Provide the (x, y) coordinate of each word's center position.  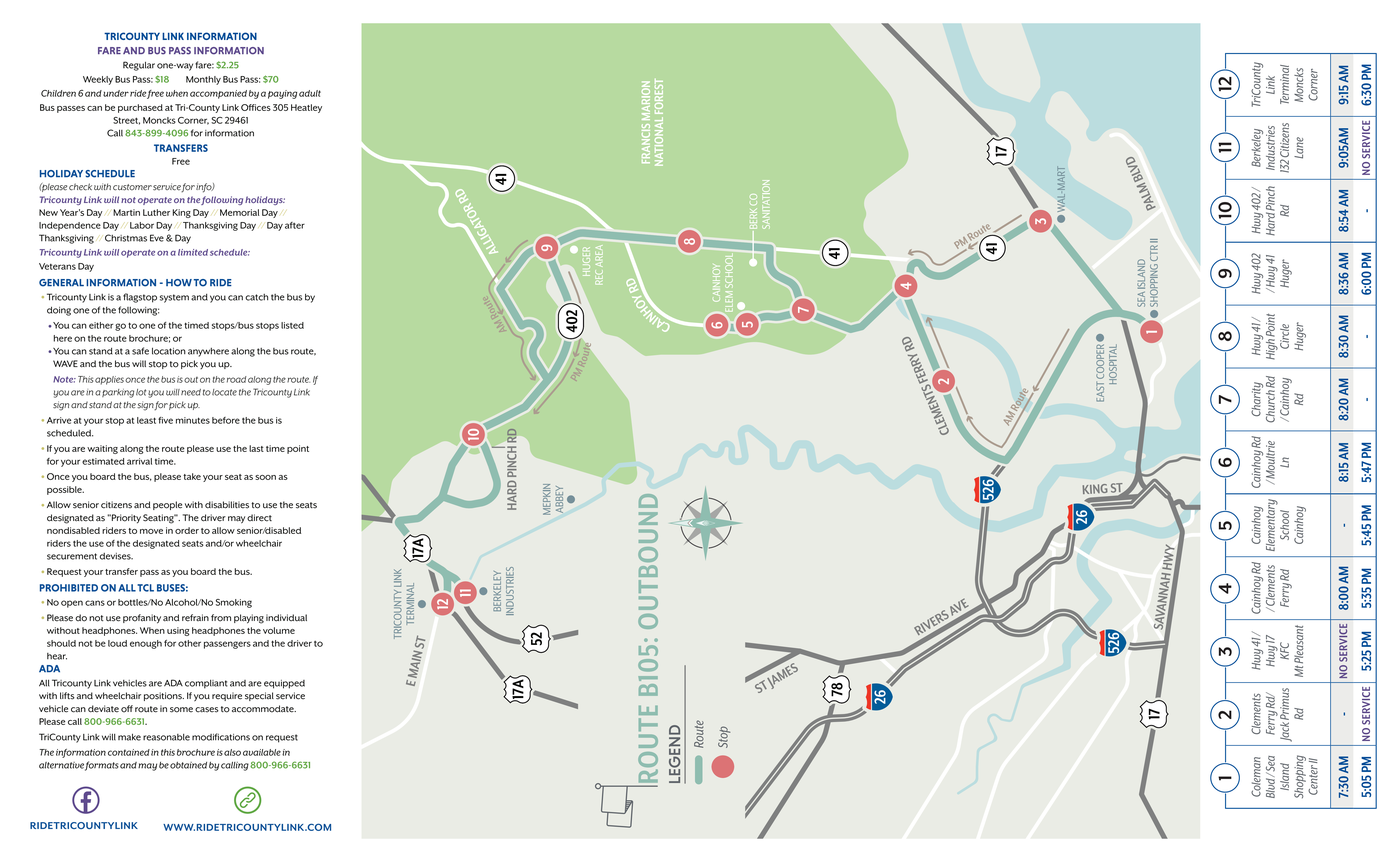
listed (292, 325)
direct (259, 518)
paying (282, 94)
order (187, 530)
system (174, 298)
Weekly (98, 80)
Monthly (203, 80)
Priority (125, 519)
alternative (61, 765)
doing (59, 311)
